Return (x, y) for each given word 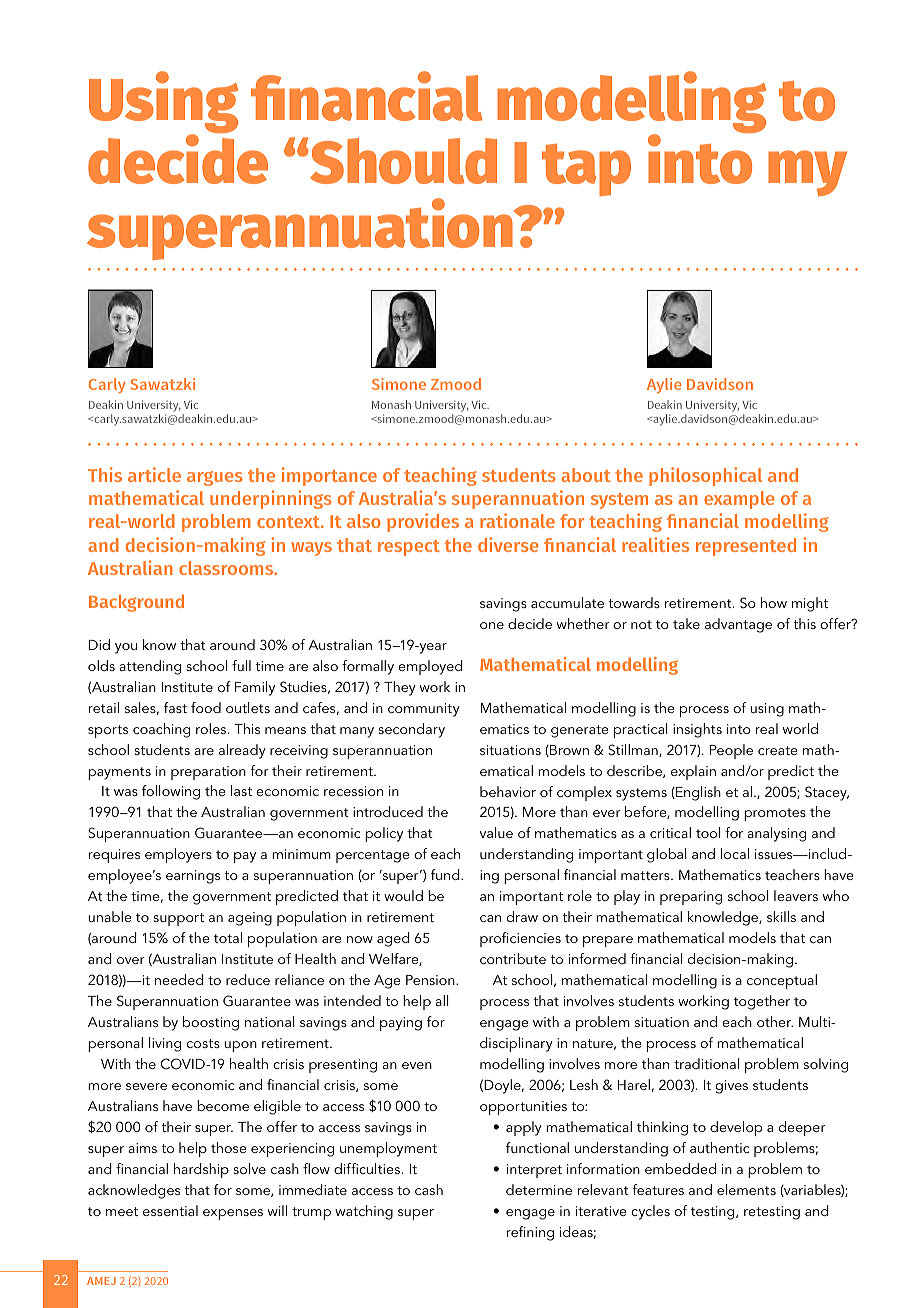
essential (170, 1210)
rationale (517, 520)
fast (175, 707)
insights (697, 730)
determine (539, 1189)
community (424, 710)
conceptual (782, 981)
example (739, 500)
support (178, 919)
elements (746, 1189)
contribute (513, 958)
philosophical (705, 476)
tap (586, 170)
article (154, 474)
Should (403, 161)
